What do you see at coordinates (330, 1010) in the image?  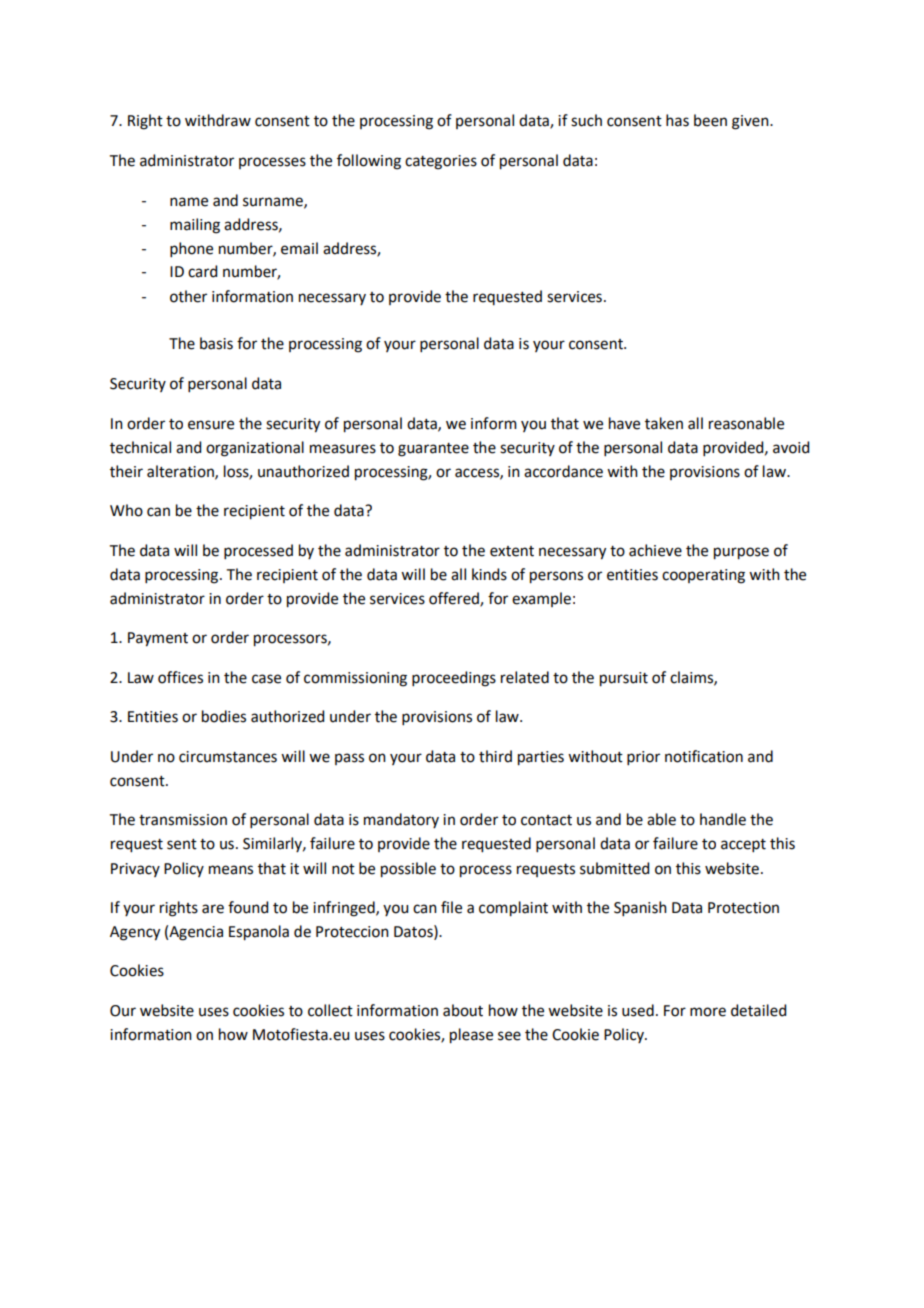 I see `collect` at bounding box center [330, 1010].
